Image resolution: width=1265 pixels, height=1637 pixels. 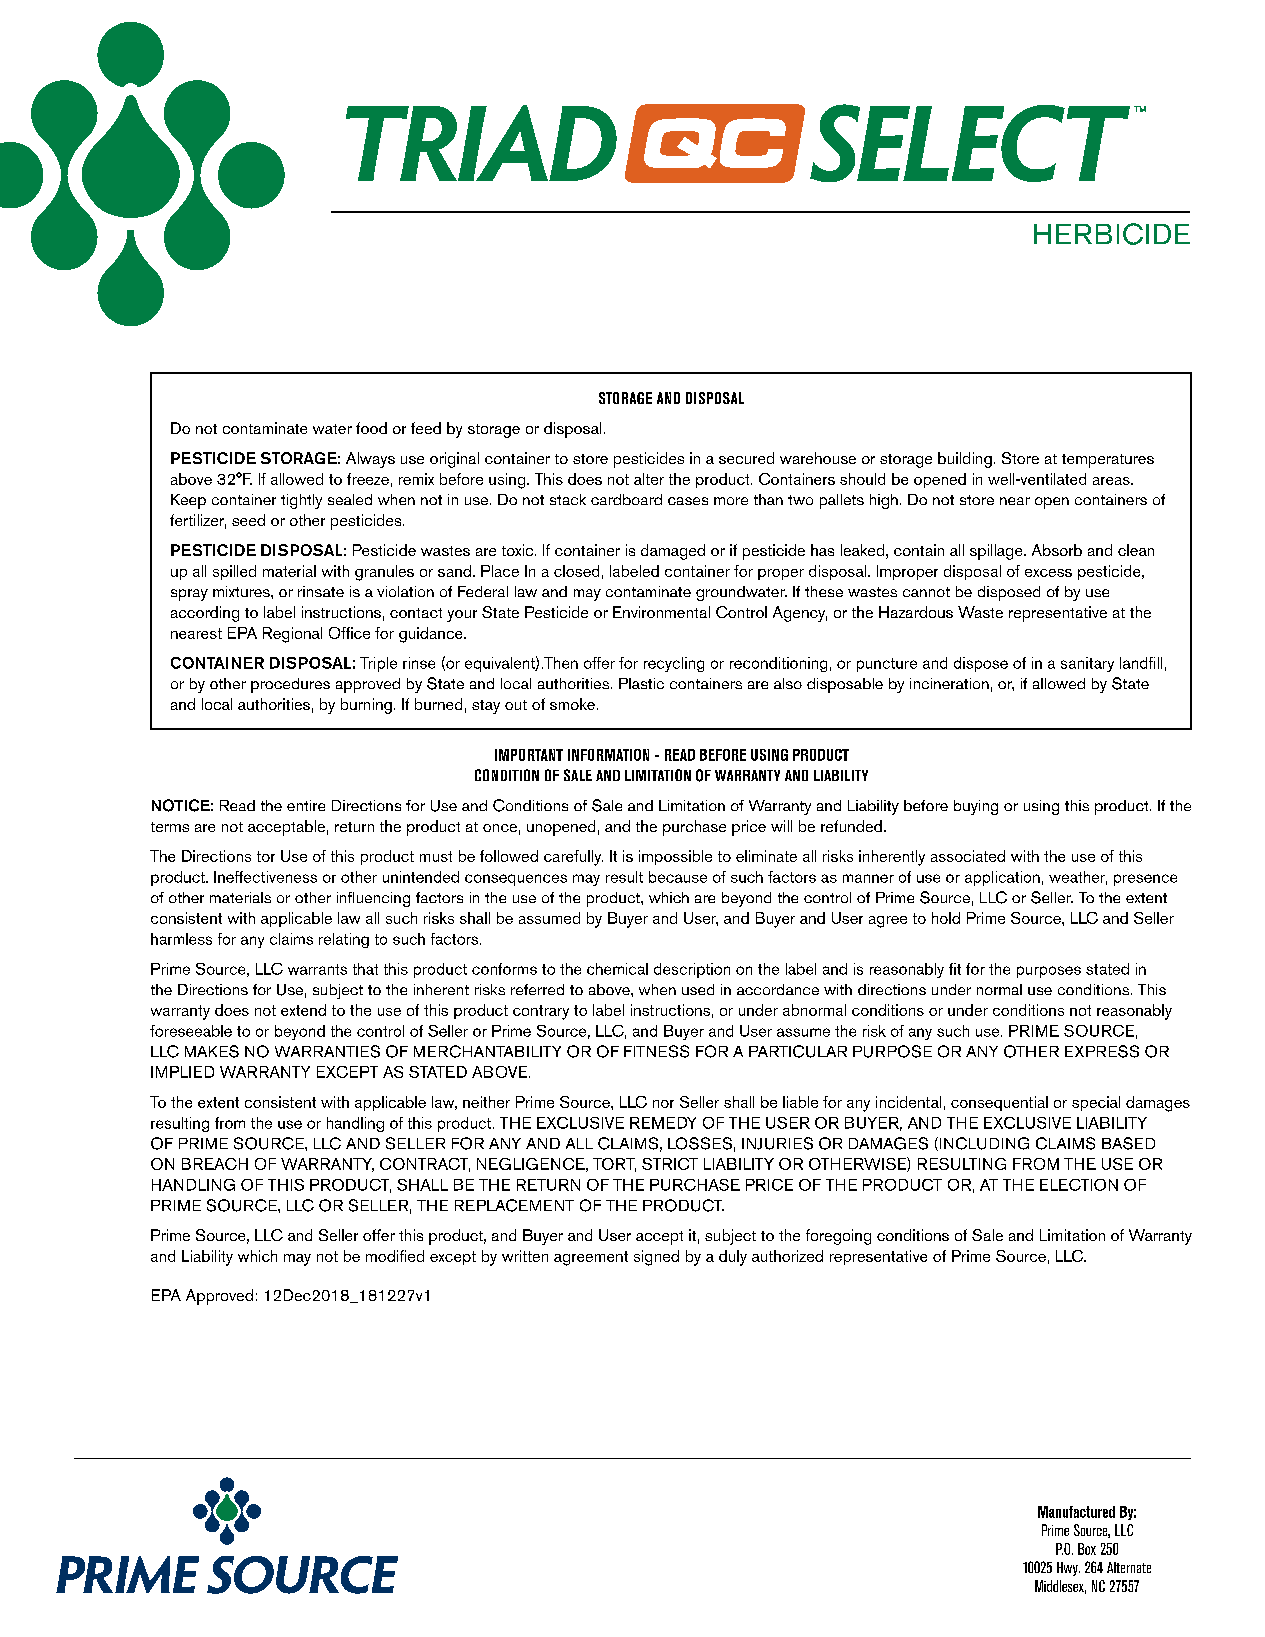 What do you see at coordinates (265, 877) in the screenshot?
I see `Ineffectiveness` at bounding box center [265, 877].
